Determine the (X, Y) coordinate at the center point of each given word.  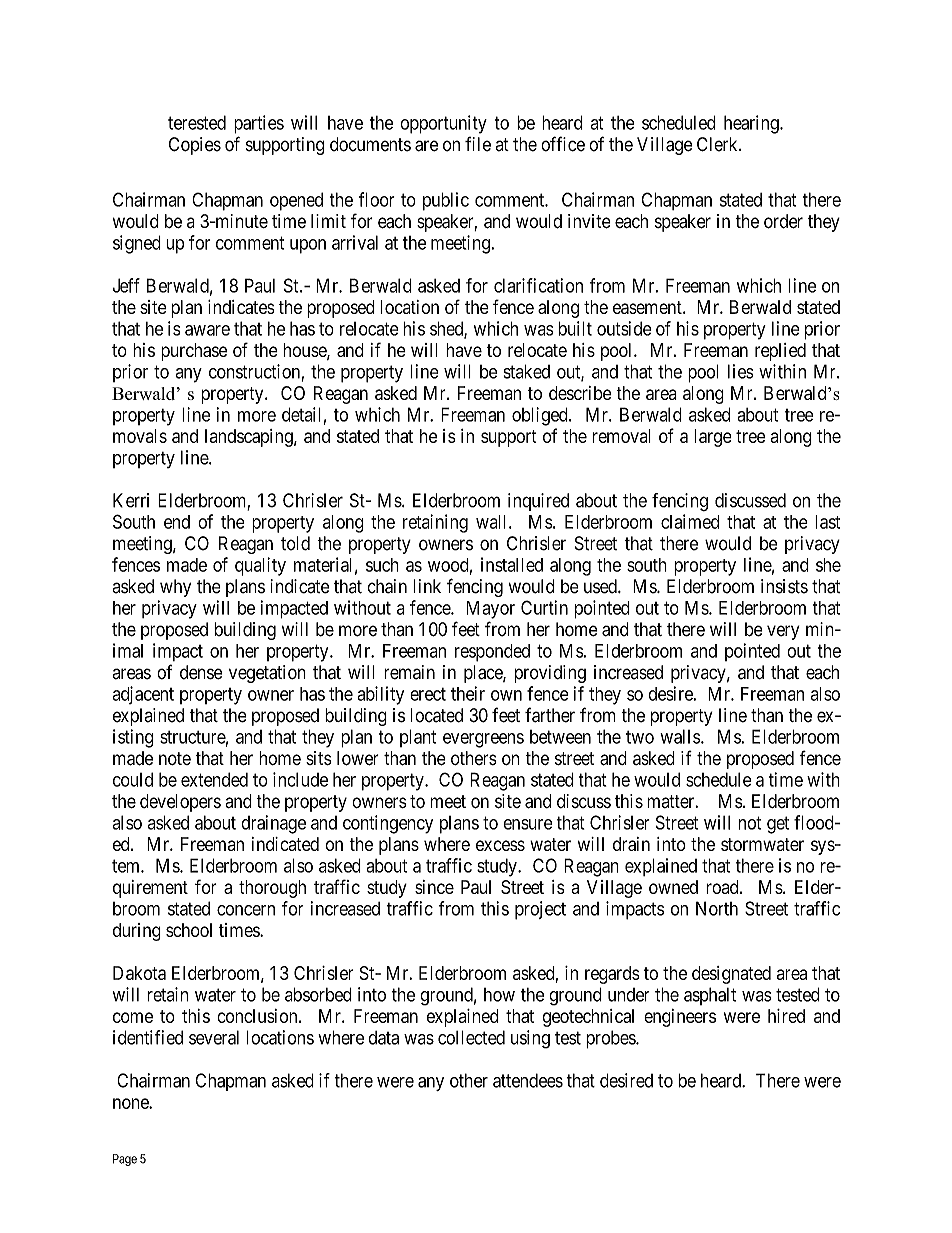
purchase (194, 352)
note (175, 758)
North (717, 908)
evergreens (483, 740)
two (640, 737)
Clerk (718, 144)
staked (526, 371)
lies (741, 371)
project (540, 910)
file (478, 144)
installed (512, 564)
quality (260, 566)
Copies (195, 146)
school (189, 930)
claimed (690, 521)
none (131, 1103)
